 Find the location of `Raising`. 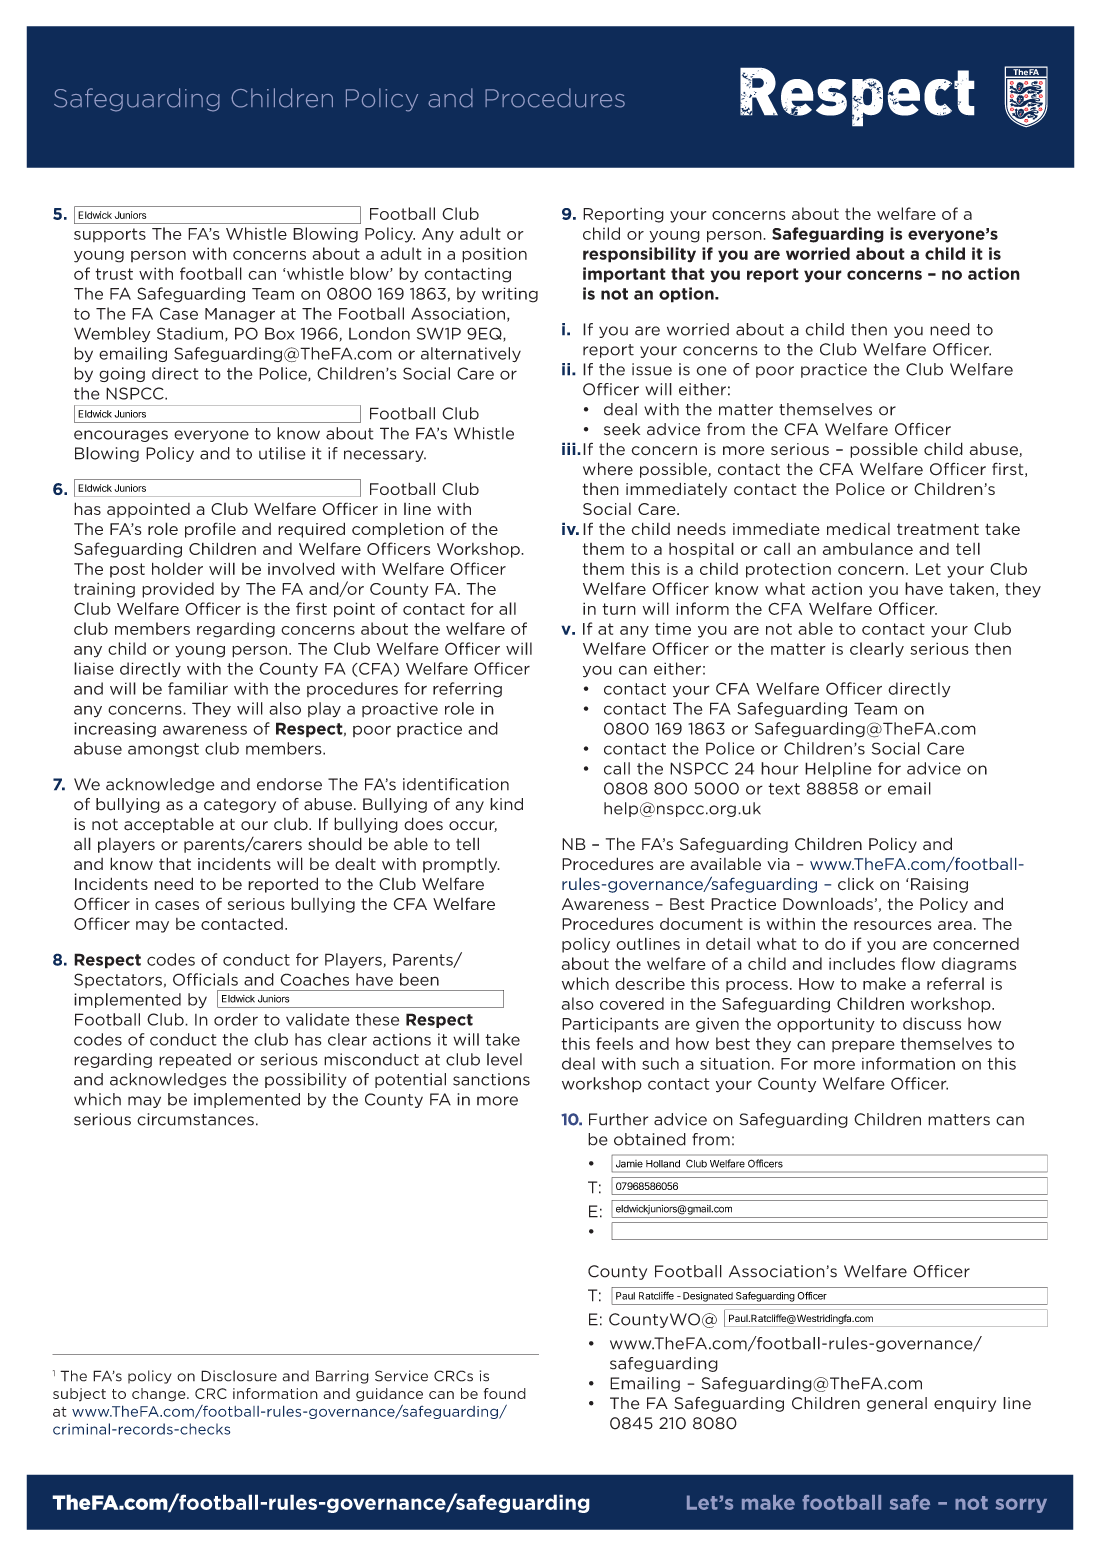

Raising is located at coordinates (939, 885).
